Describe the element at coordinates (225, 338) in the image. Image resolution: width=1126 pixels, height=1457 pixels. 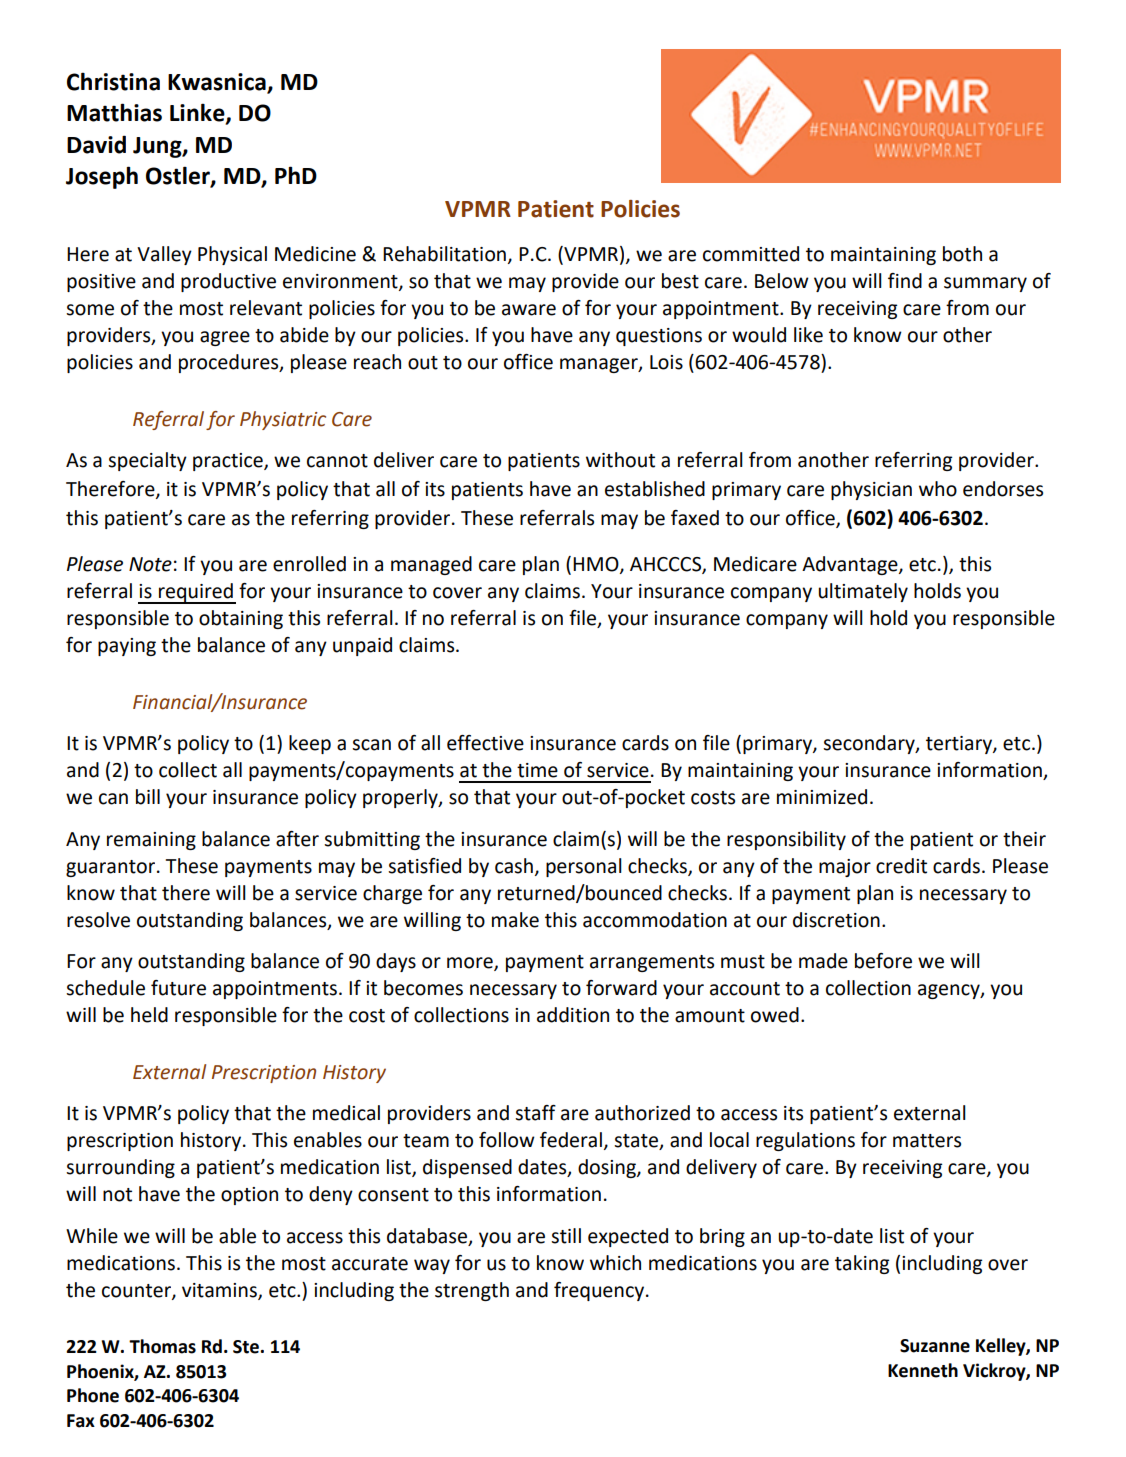
I see `agree` at that location.
